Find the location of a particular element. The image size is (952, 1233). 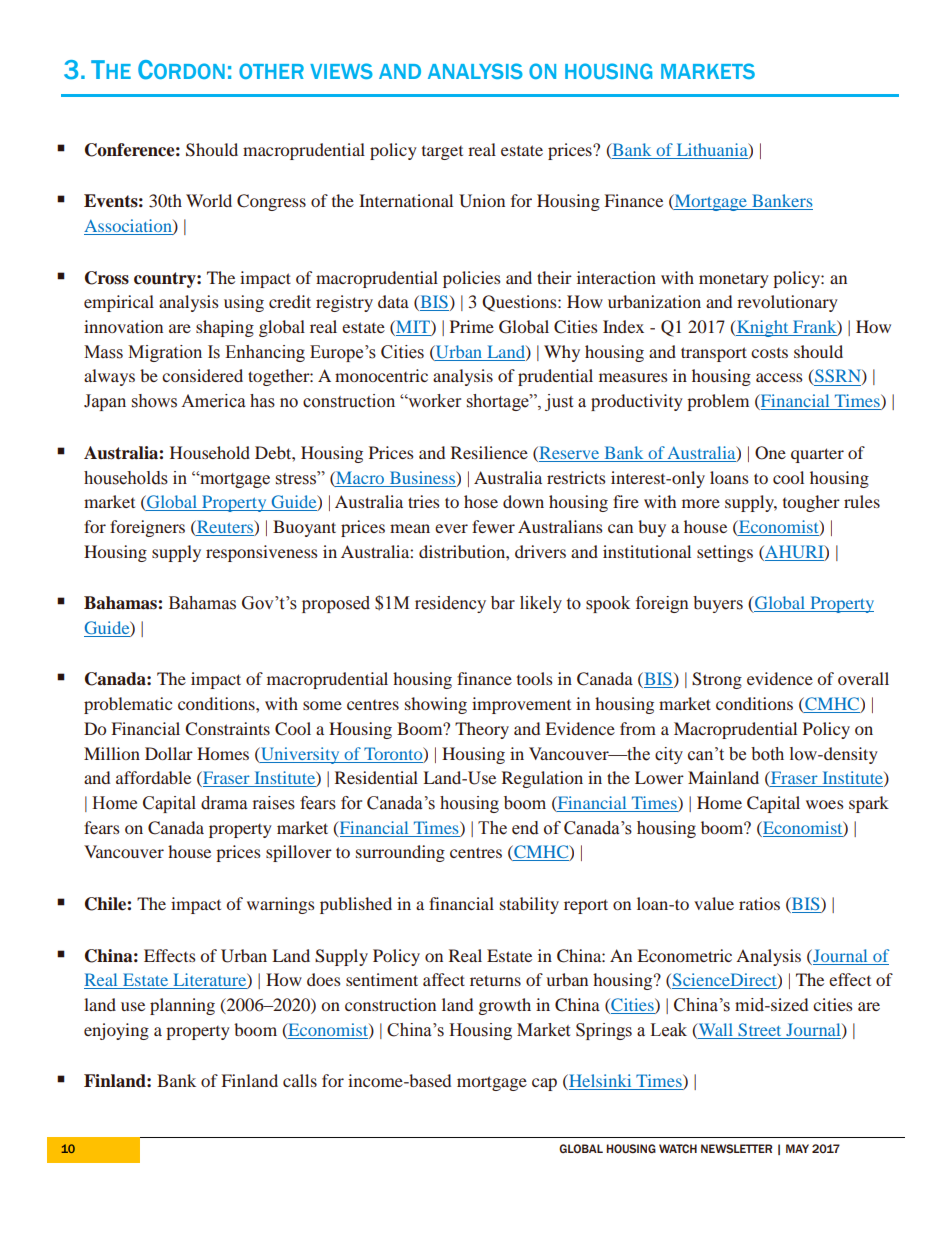

Prime is located at coordinates (472, 326).
